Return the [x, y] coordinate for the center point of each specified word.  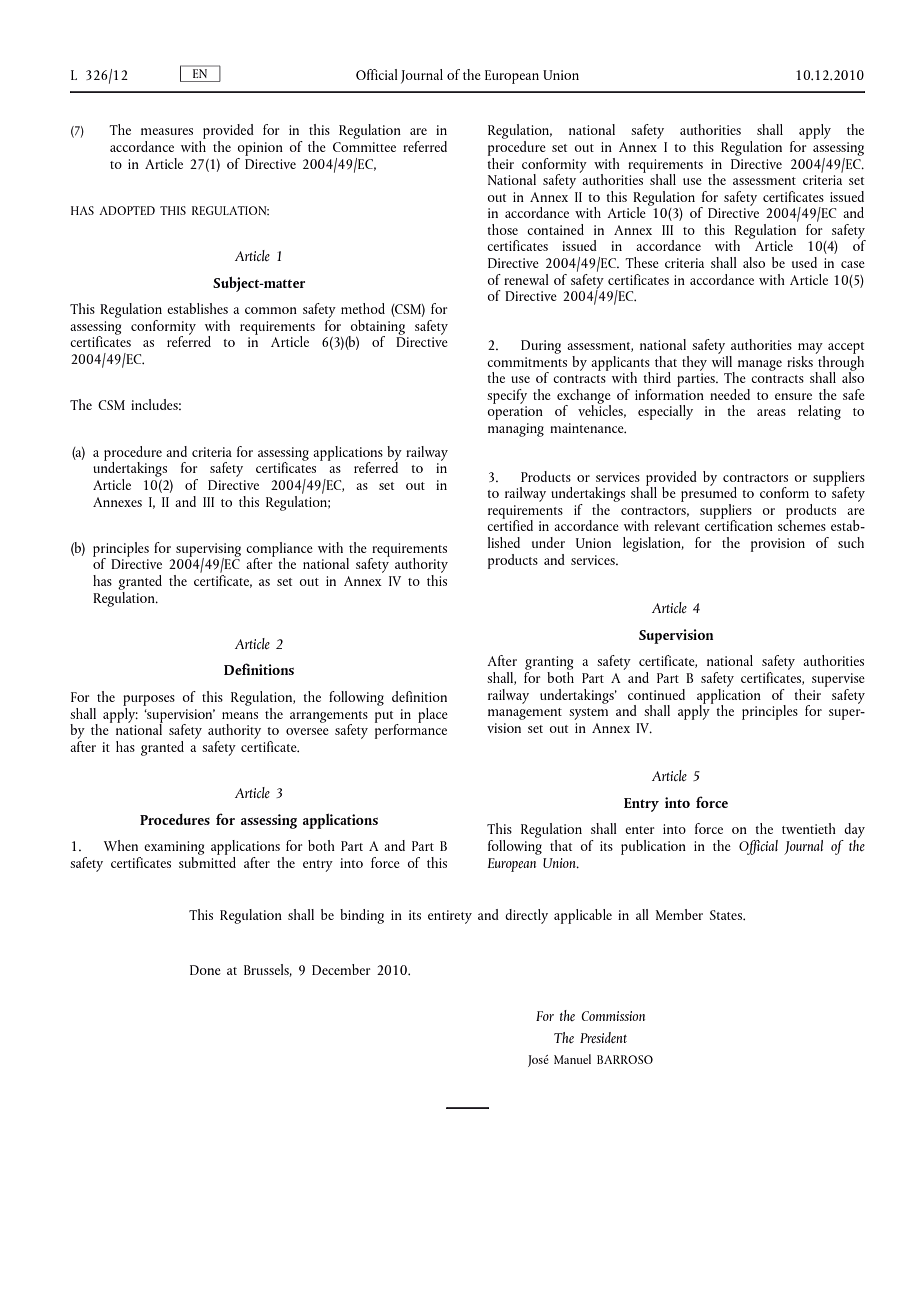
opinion [260, 149]
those [502, 229]
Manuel [572, 1059]
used [804, 262]
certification [739, 524]
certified [510, 524]
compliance [279, 550]
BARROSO [625, 1059]
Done [205, 970]
